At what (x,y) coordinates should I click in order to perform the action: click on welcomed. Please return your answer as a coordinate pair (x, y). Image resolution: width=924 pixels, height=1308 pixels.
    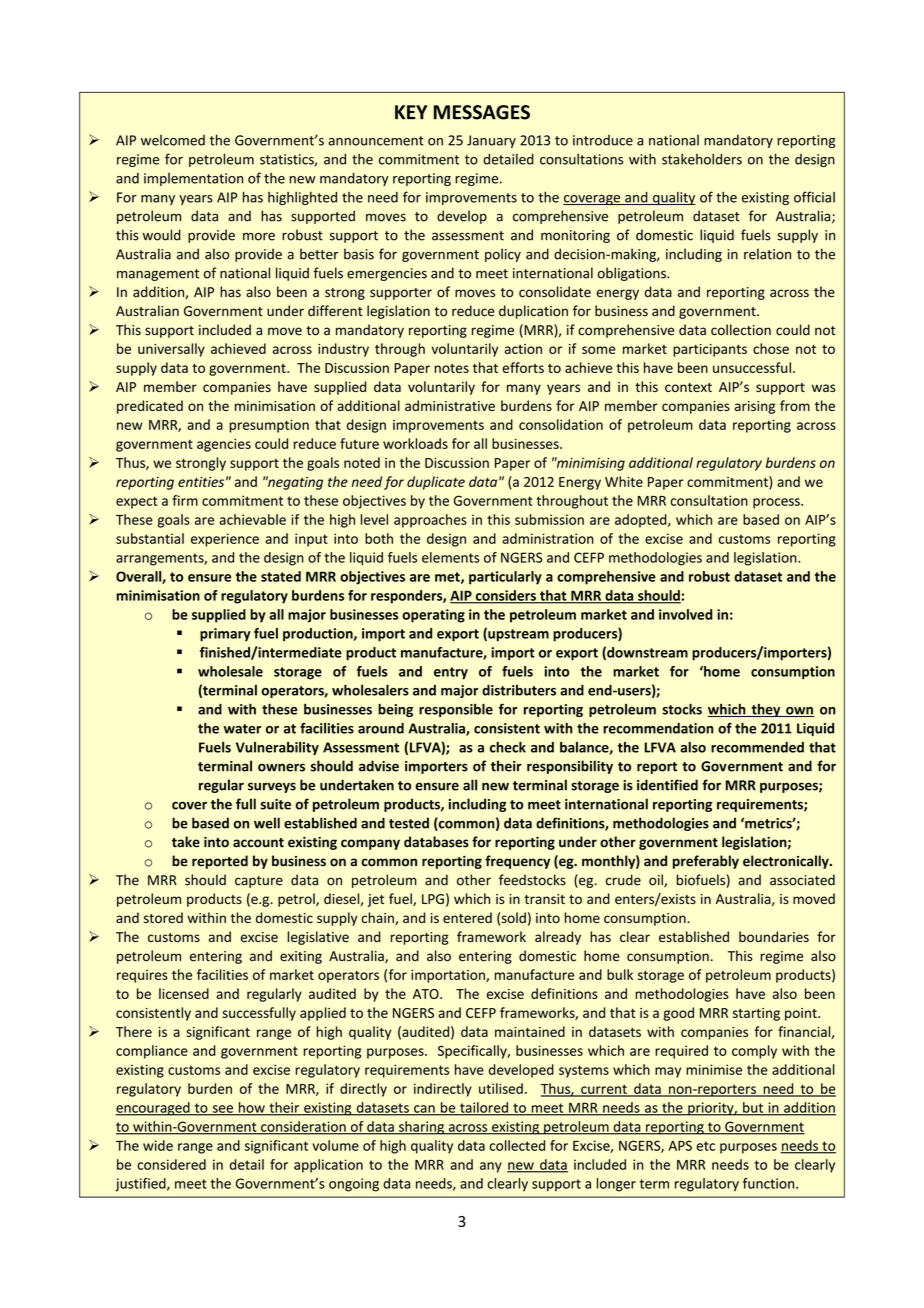
    Looking at the image, I should click on (173, 140).
